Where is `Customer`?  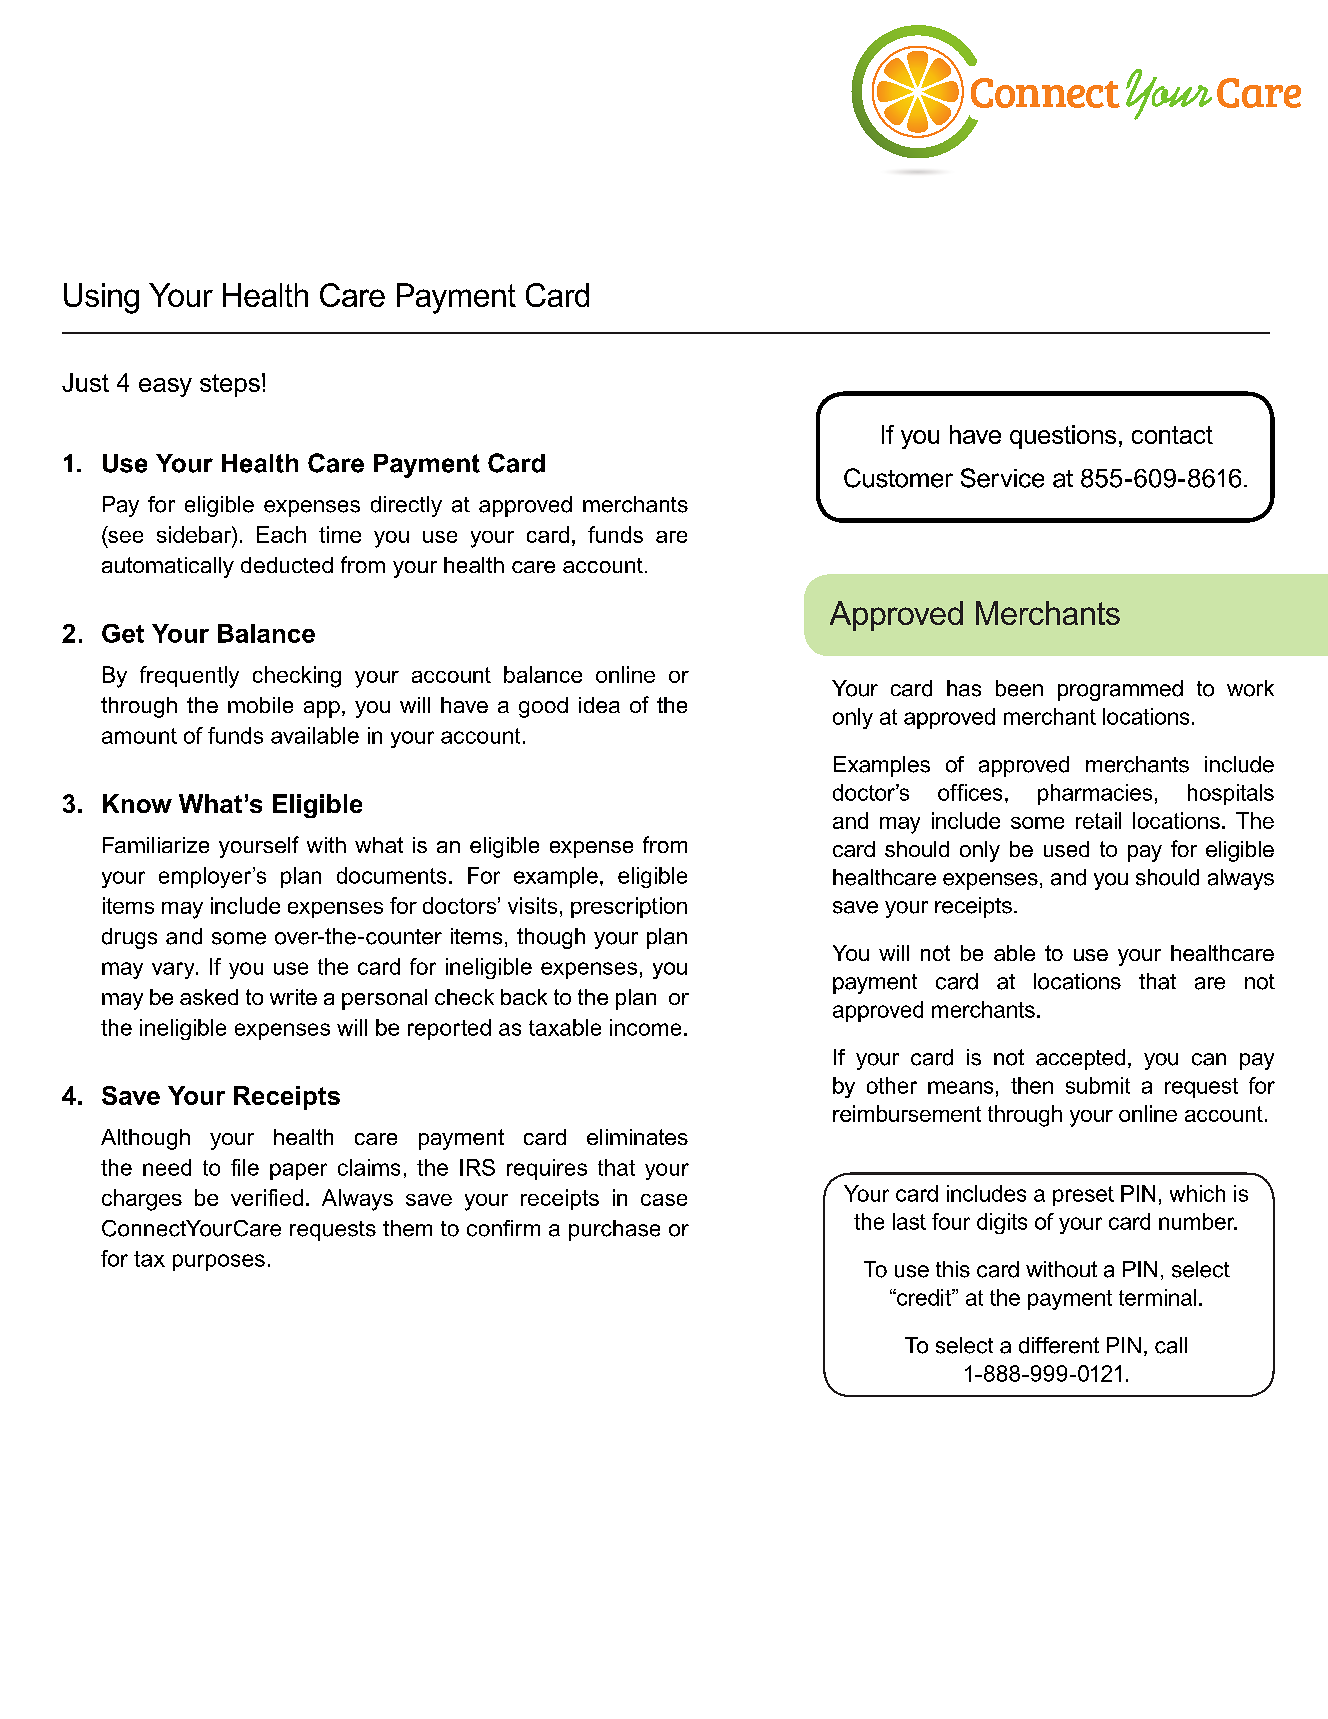
Customer is located at coordinates (898, 478).
